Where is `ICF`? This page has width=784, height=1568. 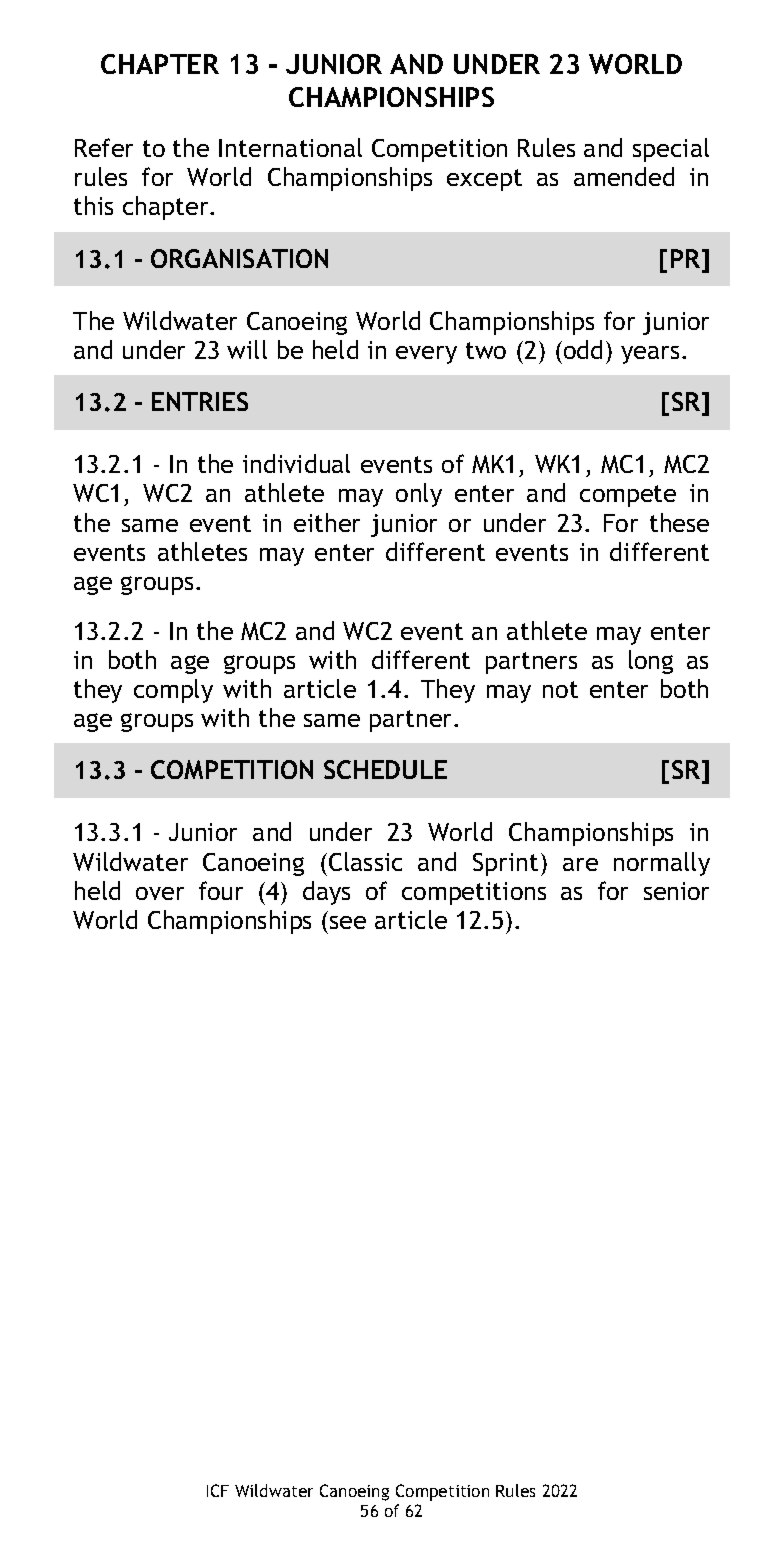 ICF is located at coordinates (218, 1490).
